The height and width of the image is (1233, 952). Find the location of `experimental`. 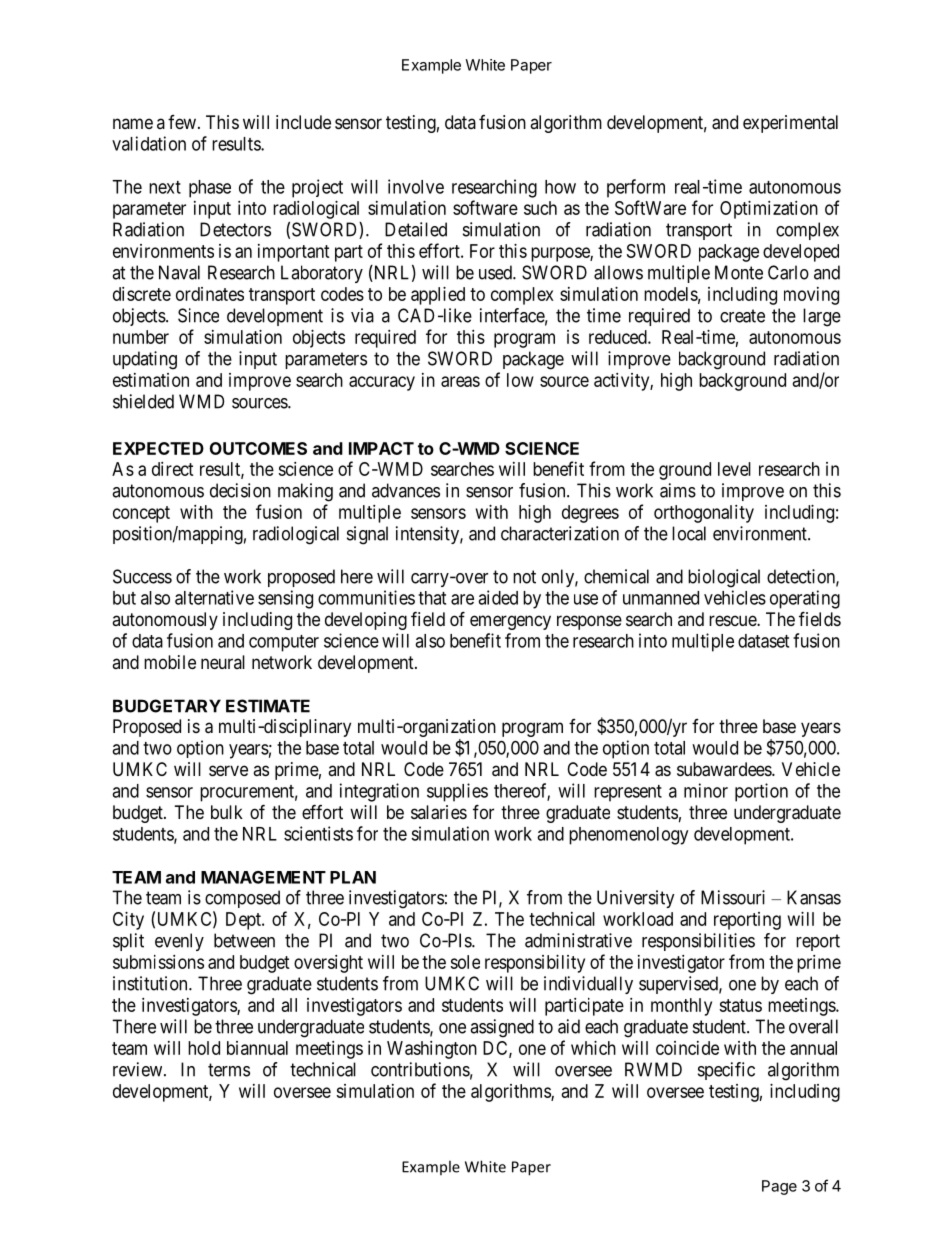

experimental is located at coordinates (790, 124).
